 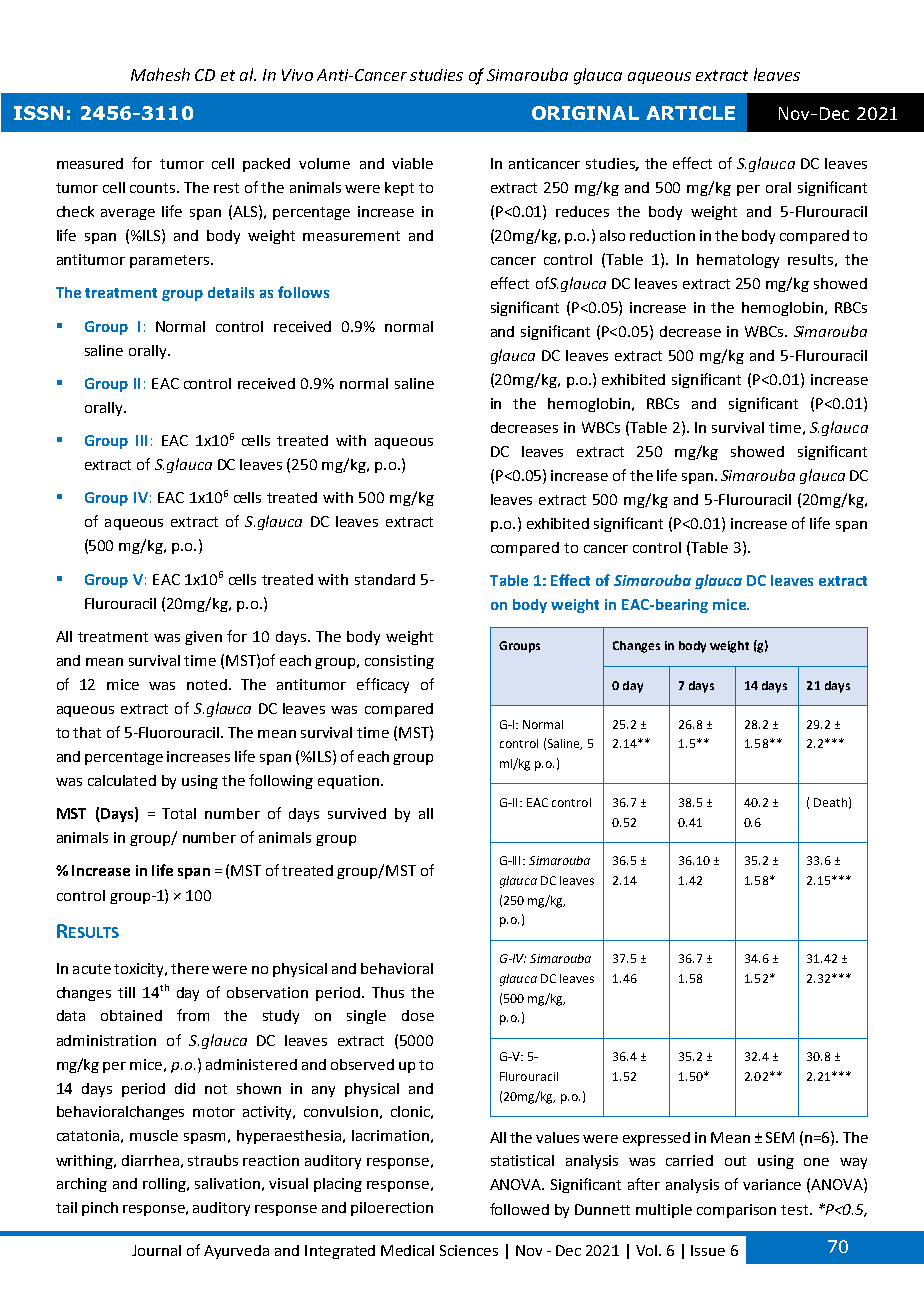 What do you see at coordinates (399, 662) in the screenshot?
I see `consisting` at bounding box center [399, 662].
